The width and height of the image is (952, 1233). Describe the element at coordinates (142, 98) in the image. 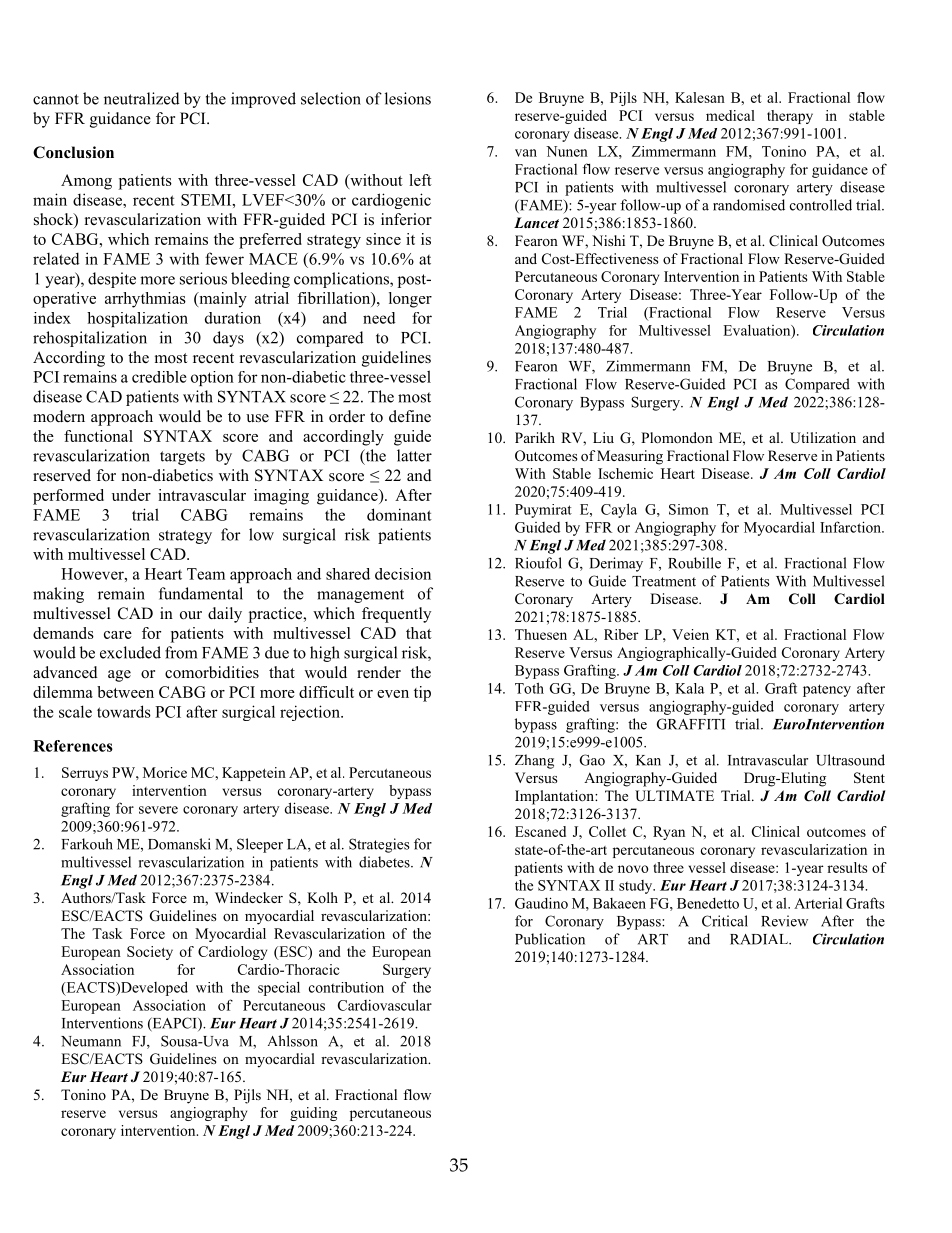

I see `neutralized` at that location.
